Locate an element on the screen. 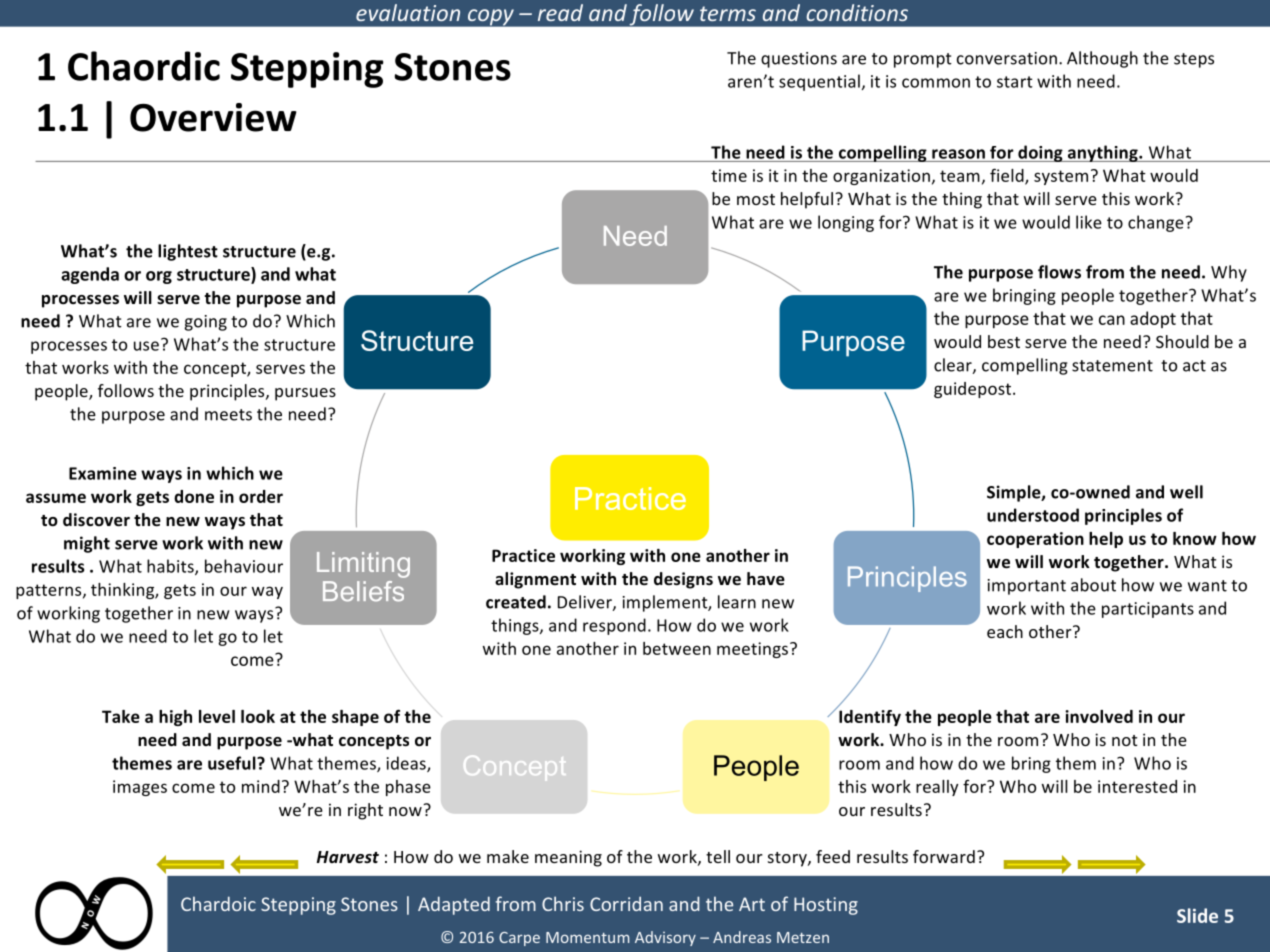 The width and height of the screenshot is (1270, 952). can is located at coordinates (1112, 320).
